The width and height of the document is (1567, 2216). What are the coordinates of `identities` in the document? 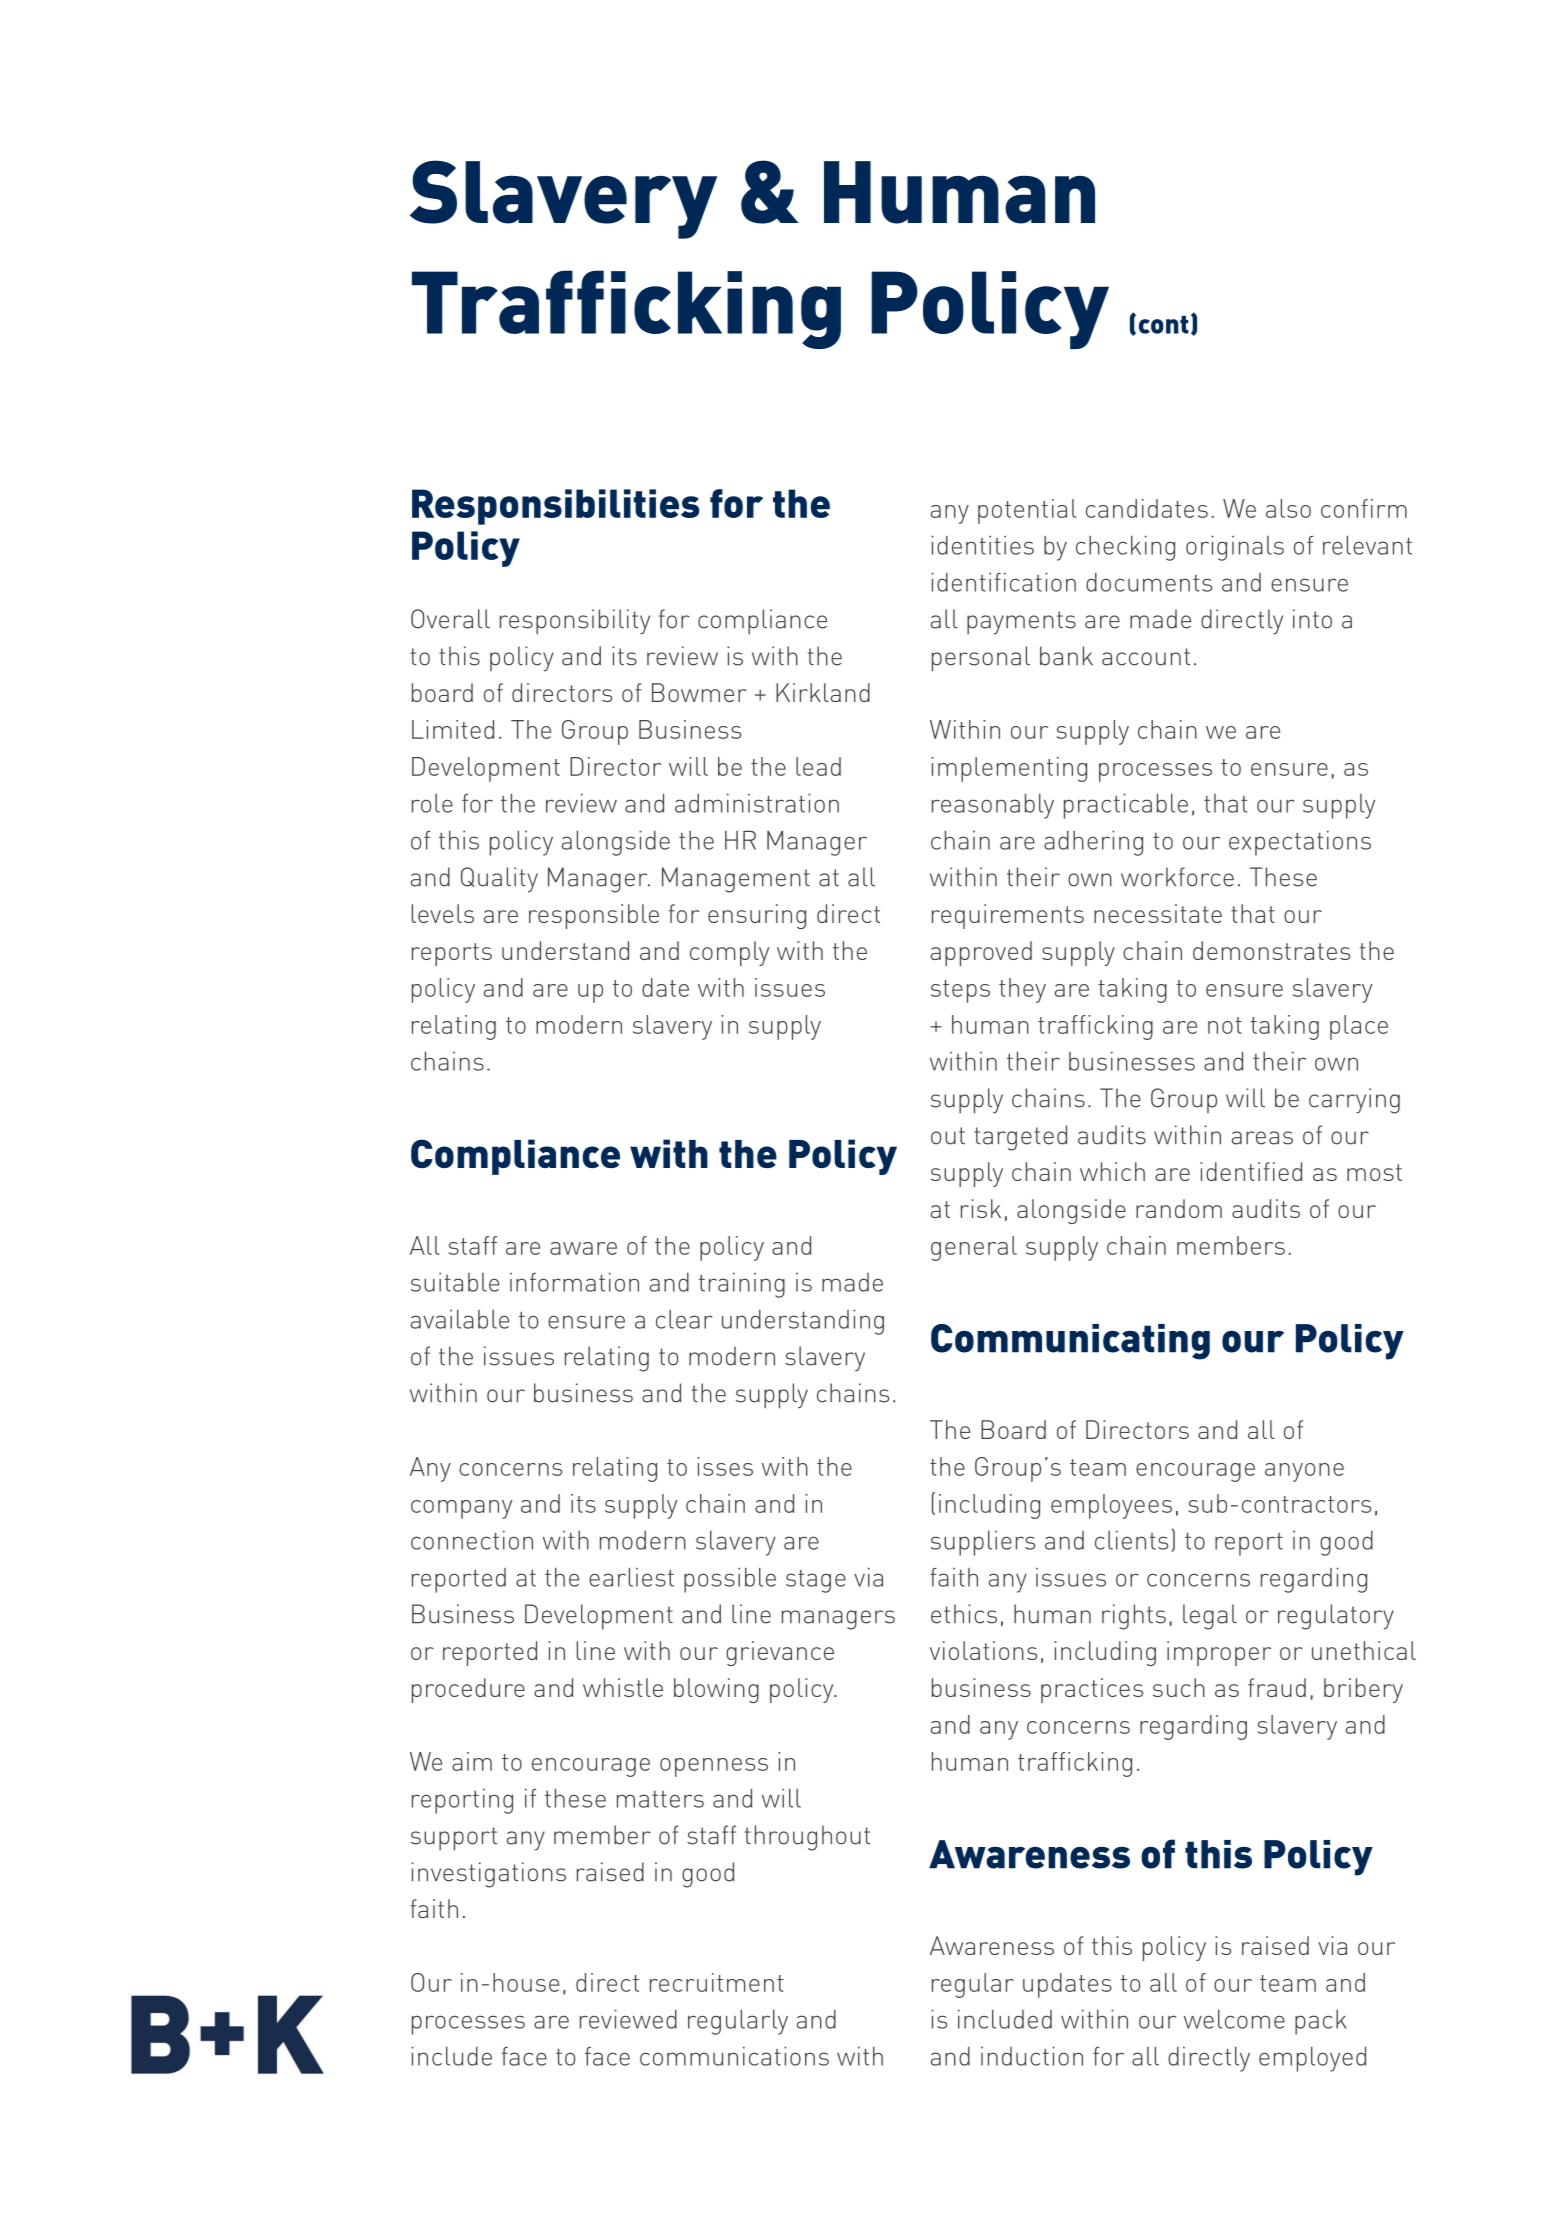 It's located at (982, 545).
